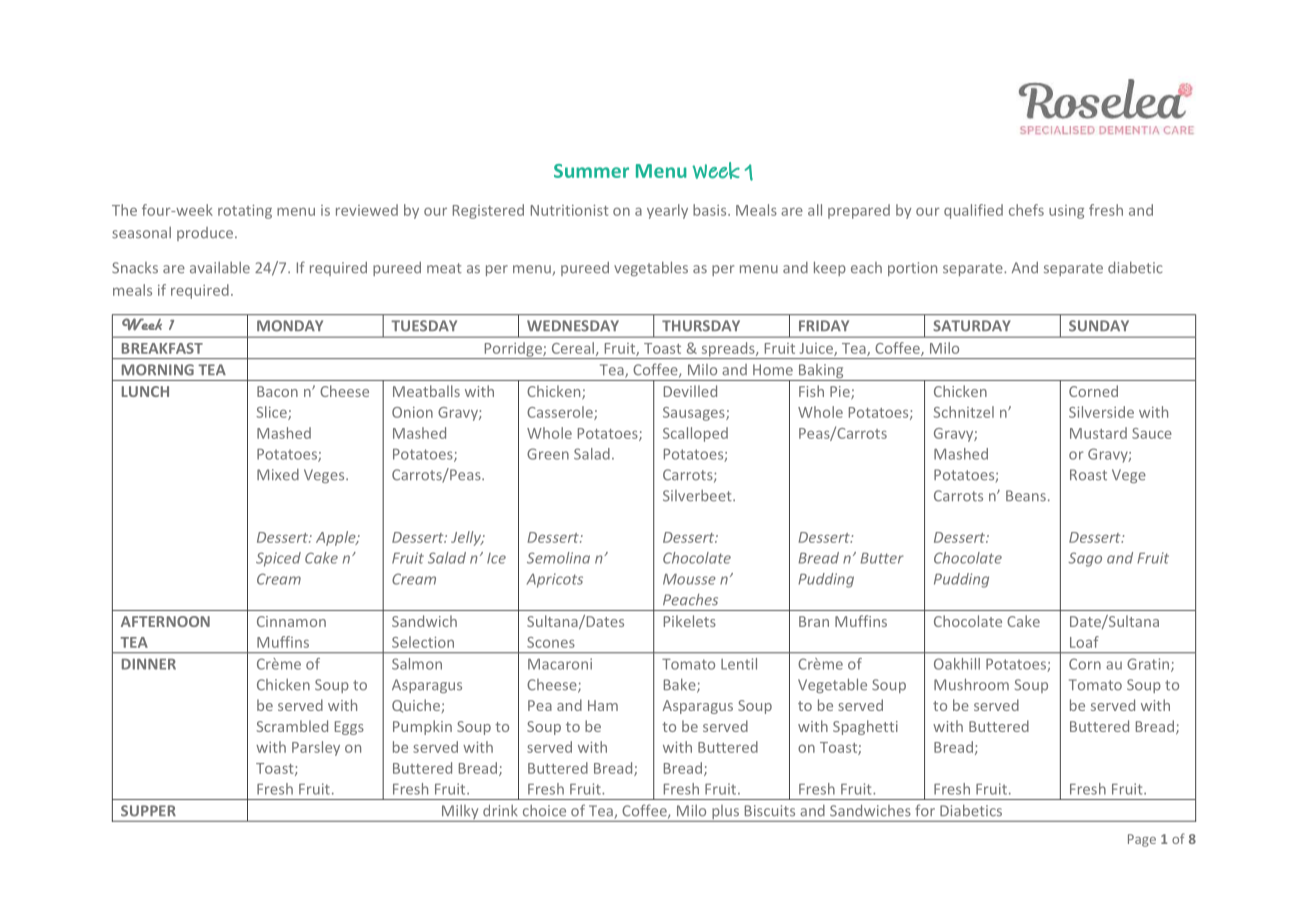 The image size is (1308, 924). I want to click on for, so click(925, 810).
